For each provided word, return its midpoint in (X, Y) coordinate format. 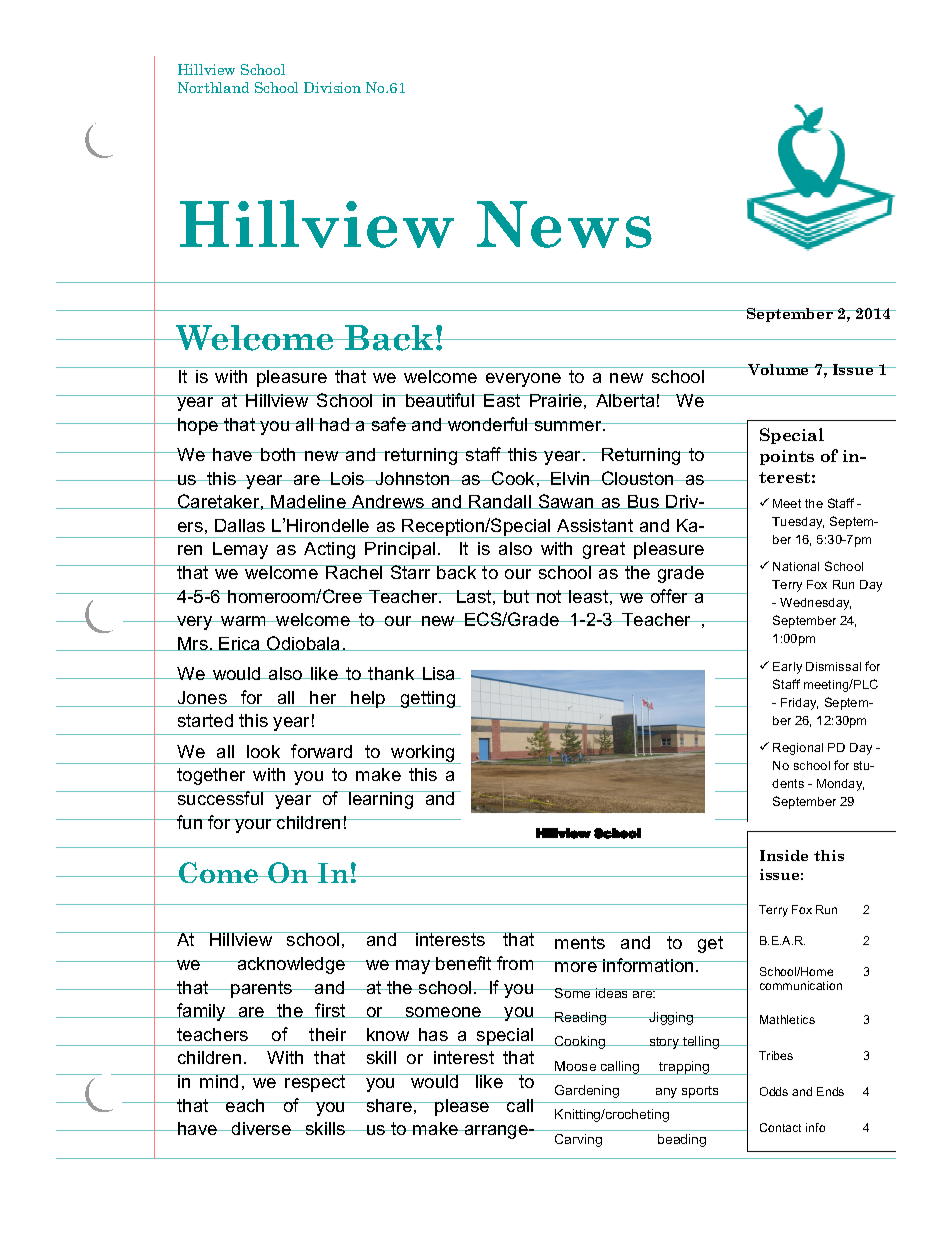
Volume (779, 369)
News (564, 224)
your (254, 826)
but (517, 596)
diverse (261, 1128)
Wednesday (815, 604)
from (515, 963)
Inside (784, 855)
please (463, 1107)
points (787, 457)
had (335, 424)
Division (332, 87)
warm (244, 621)
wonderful (488, 424)
